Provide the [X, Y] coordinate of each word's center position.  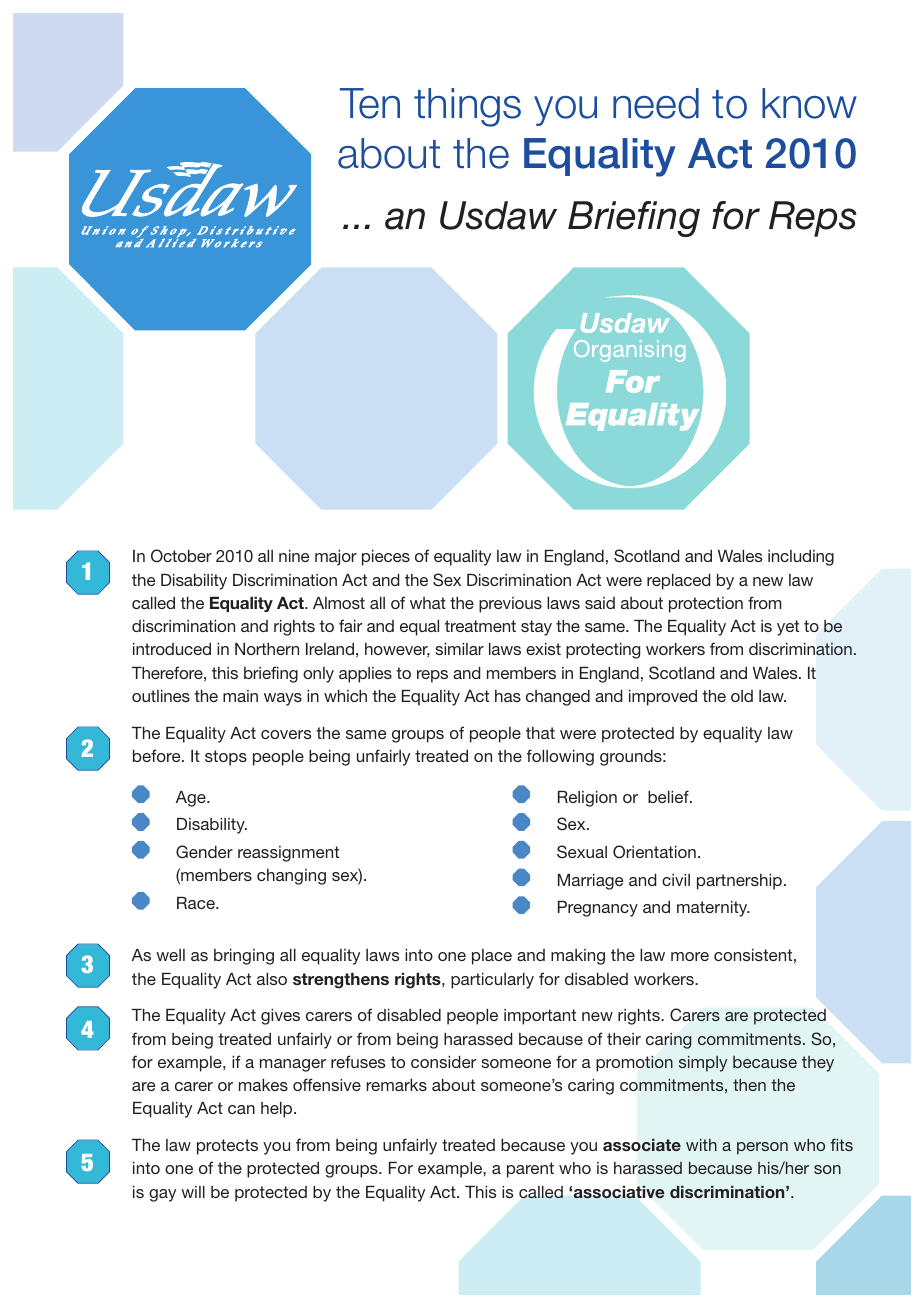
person [762, 1148]
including [801, 558]
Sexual [582, 852]
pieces [386, 558]
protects [227, 1147]
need [656, 103]
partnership [739, 882]
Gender [204, 852]
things [467, 107]
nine [294, 556]
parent [530, 1170]
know [809, 103]
